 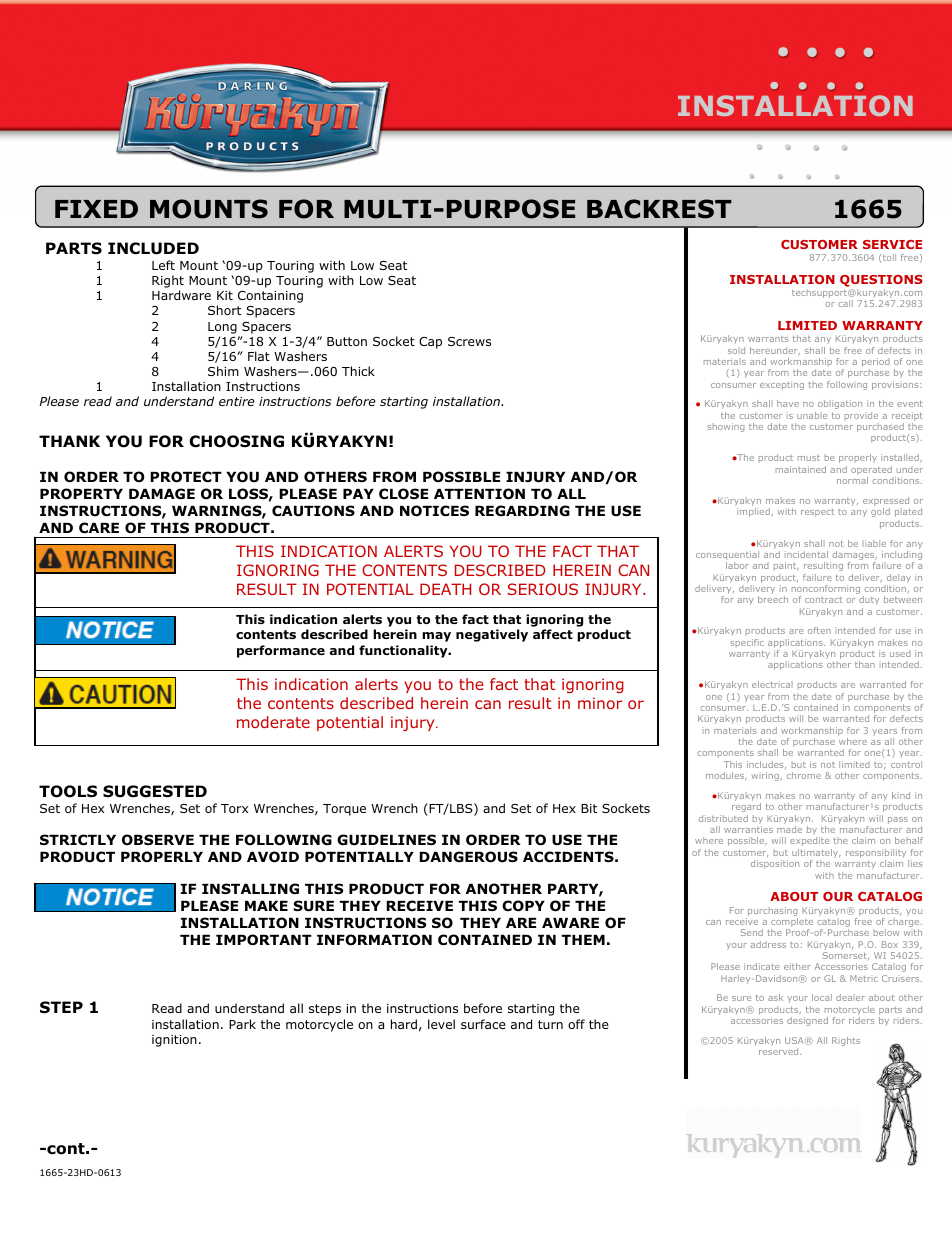 I want to click on SUGGESTED, so click(x=155, y=791).
